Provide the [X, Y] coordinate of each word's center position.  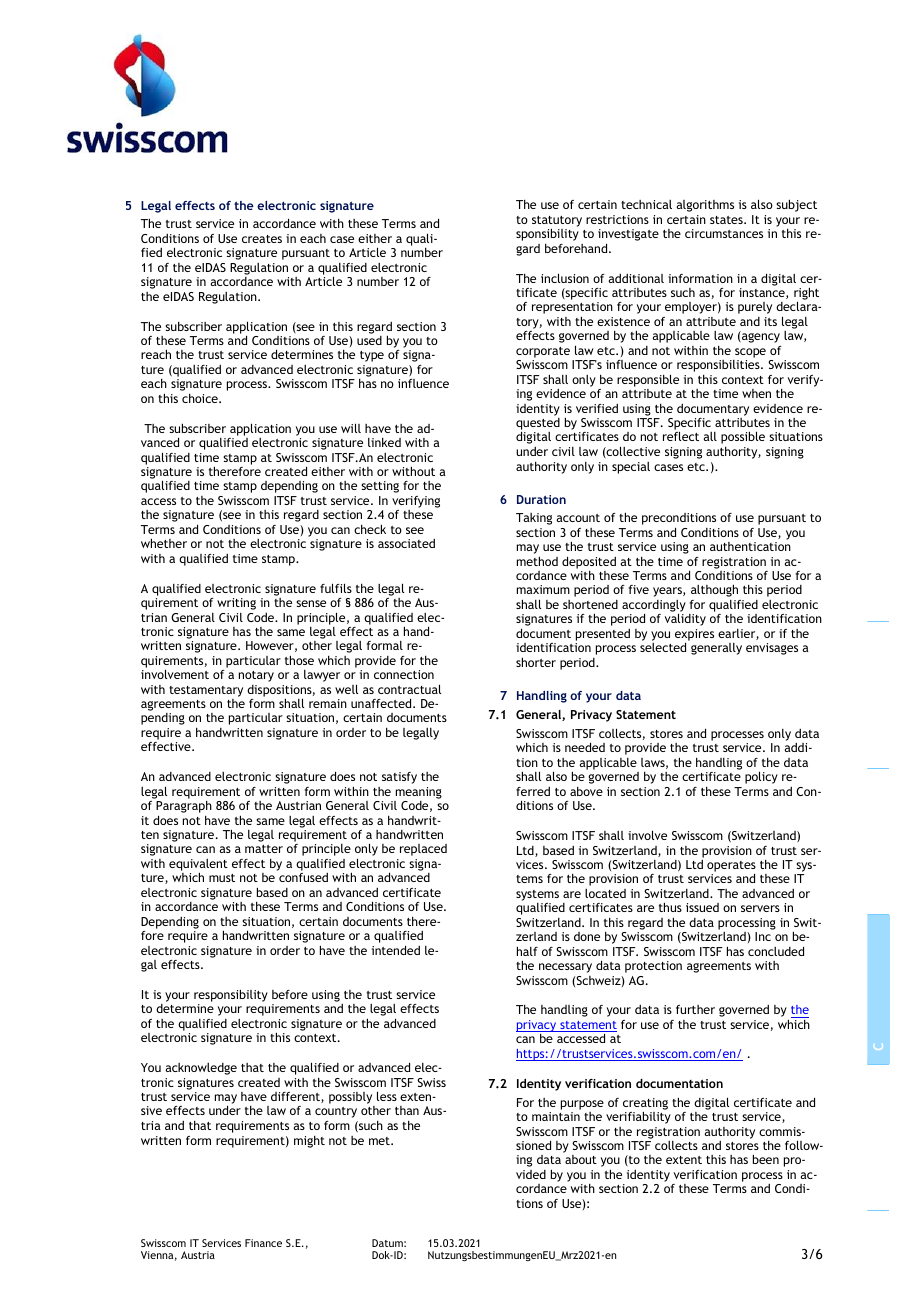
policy [761, 777]
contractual [409, 689]
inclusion [565, 278]
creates [262, 239]
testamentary [206, 691]
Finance [263, 1243]
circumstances [724, 233]
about [581, 1159]
